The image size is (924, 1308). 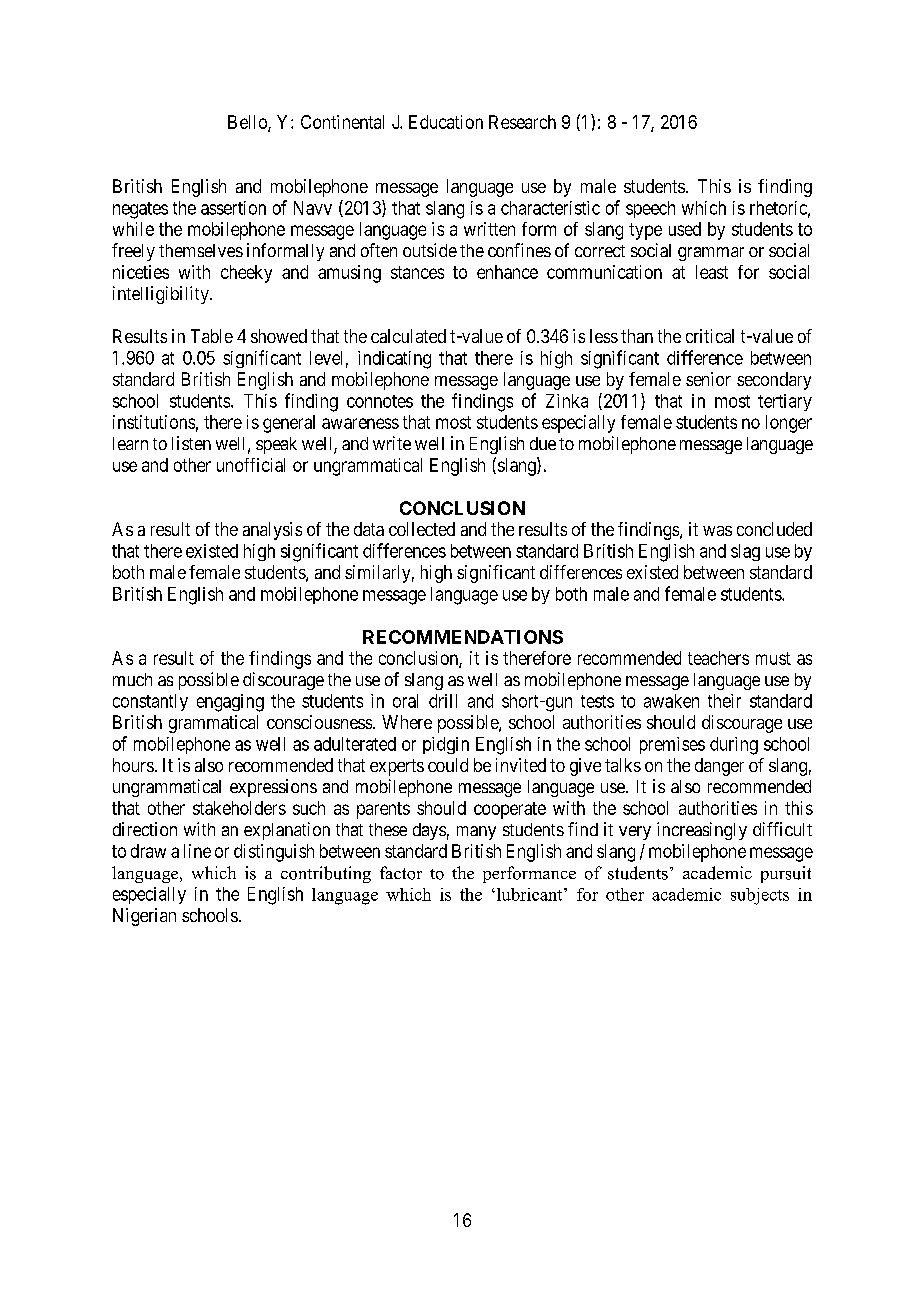 What do you see at coordinates (401, 873) in the screenshot?
I see `factor` at bounding box center [401, 873].
